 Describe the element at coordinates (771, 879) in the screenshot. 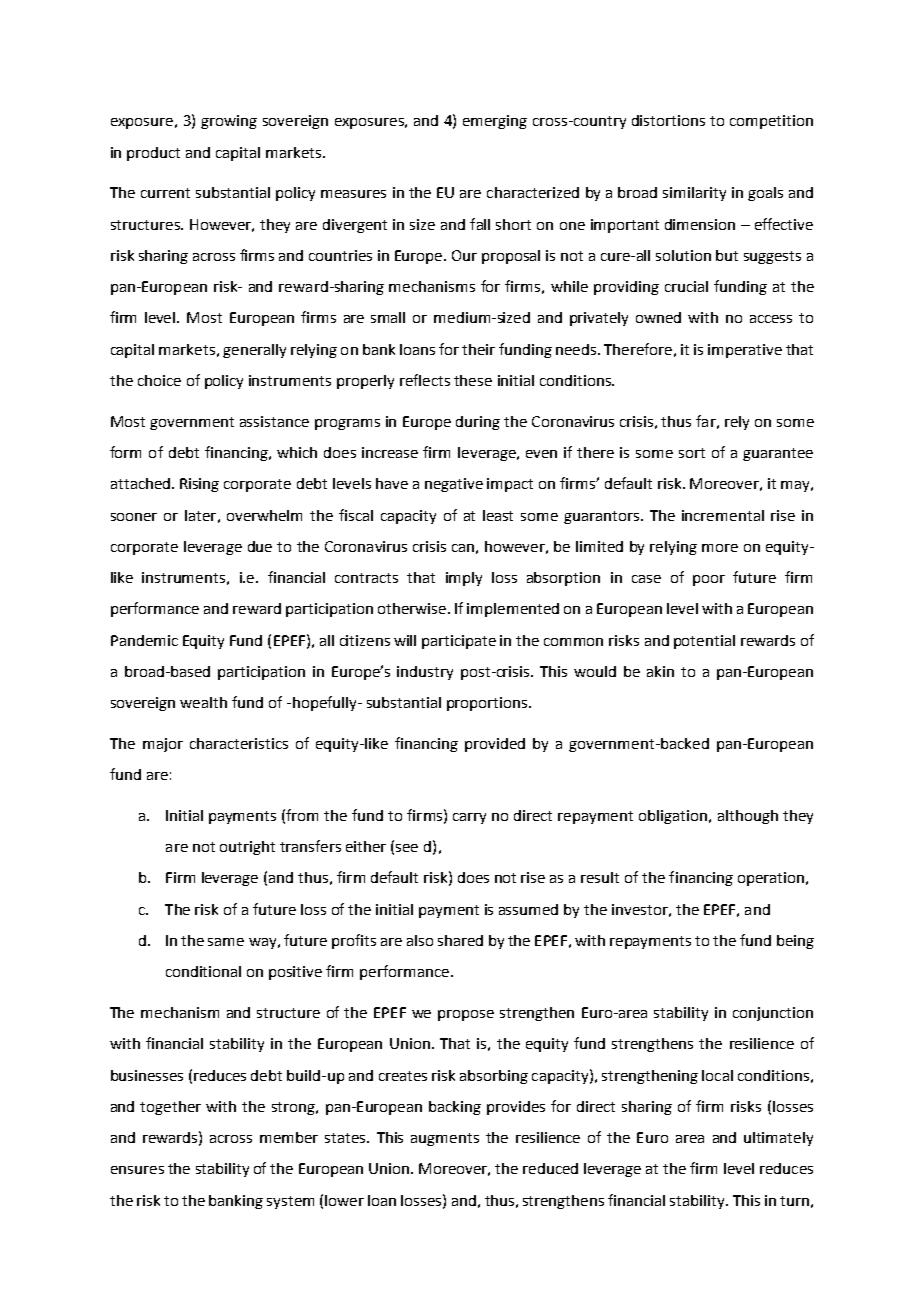

I see `operation` at that location.
